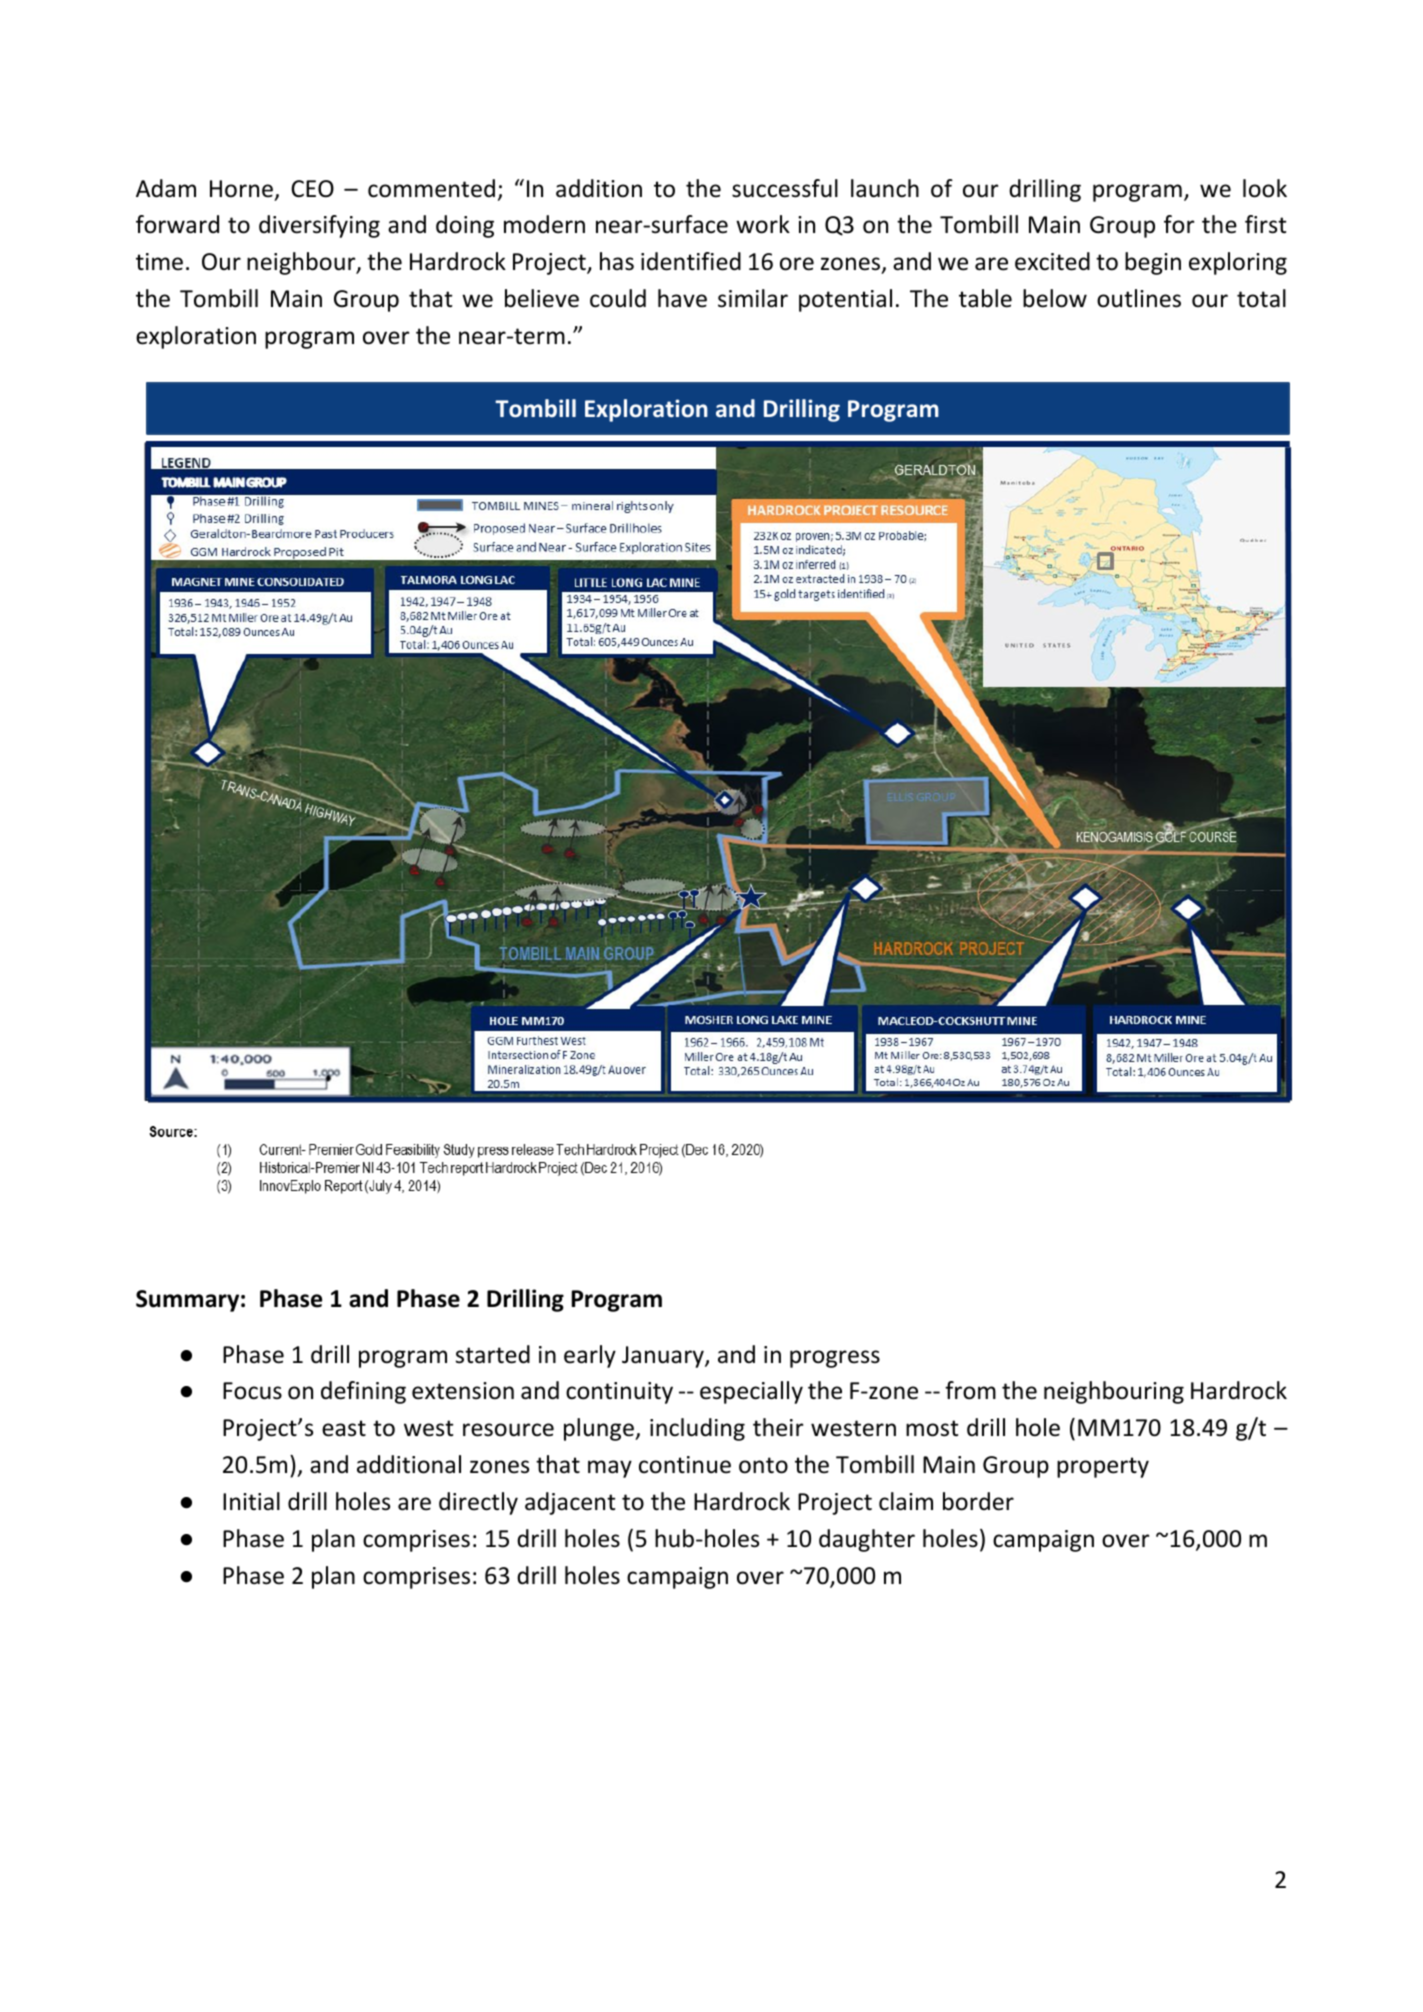 The height and width of the page is (2012, 1423). Describe the element at coordinates (251, 1501) in the page. I see `Initial` at that location.
